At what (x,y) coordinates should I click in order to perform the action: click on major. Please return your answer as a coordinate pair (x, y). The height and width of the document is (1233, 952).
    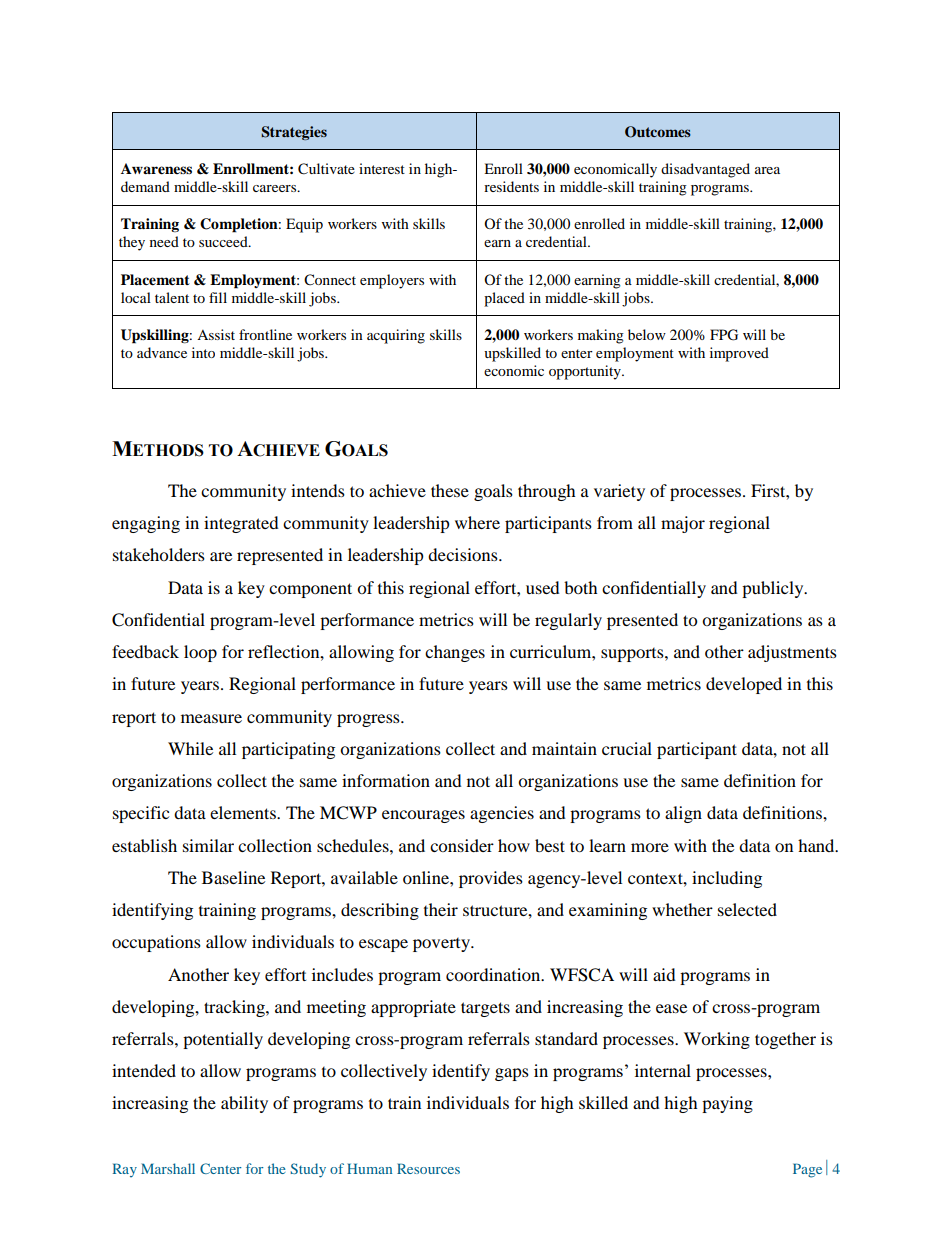
    Looking at the image, I should click on (683, 524).
